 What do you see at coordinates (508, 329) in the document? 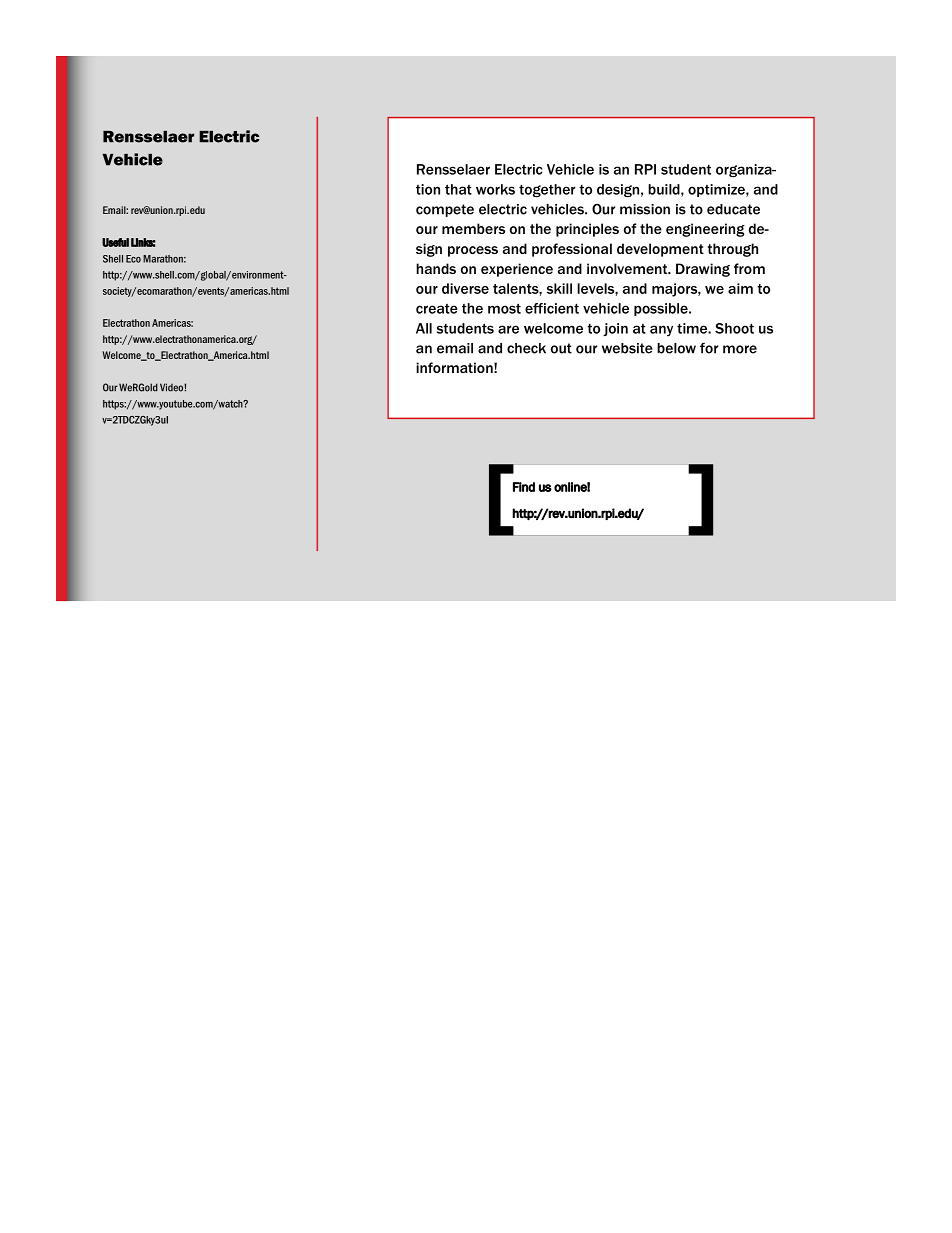
I see `are` at bounding box center [508, 329].
